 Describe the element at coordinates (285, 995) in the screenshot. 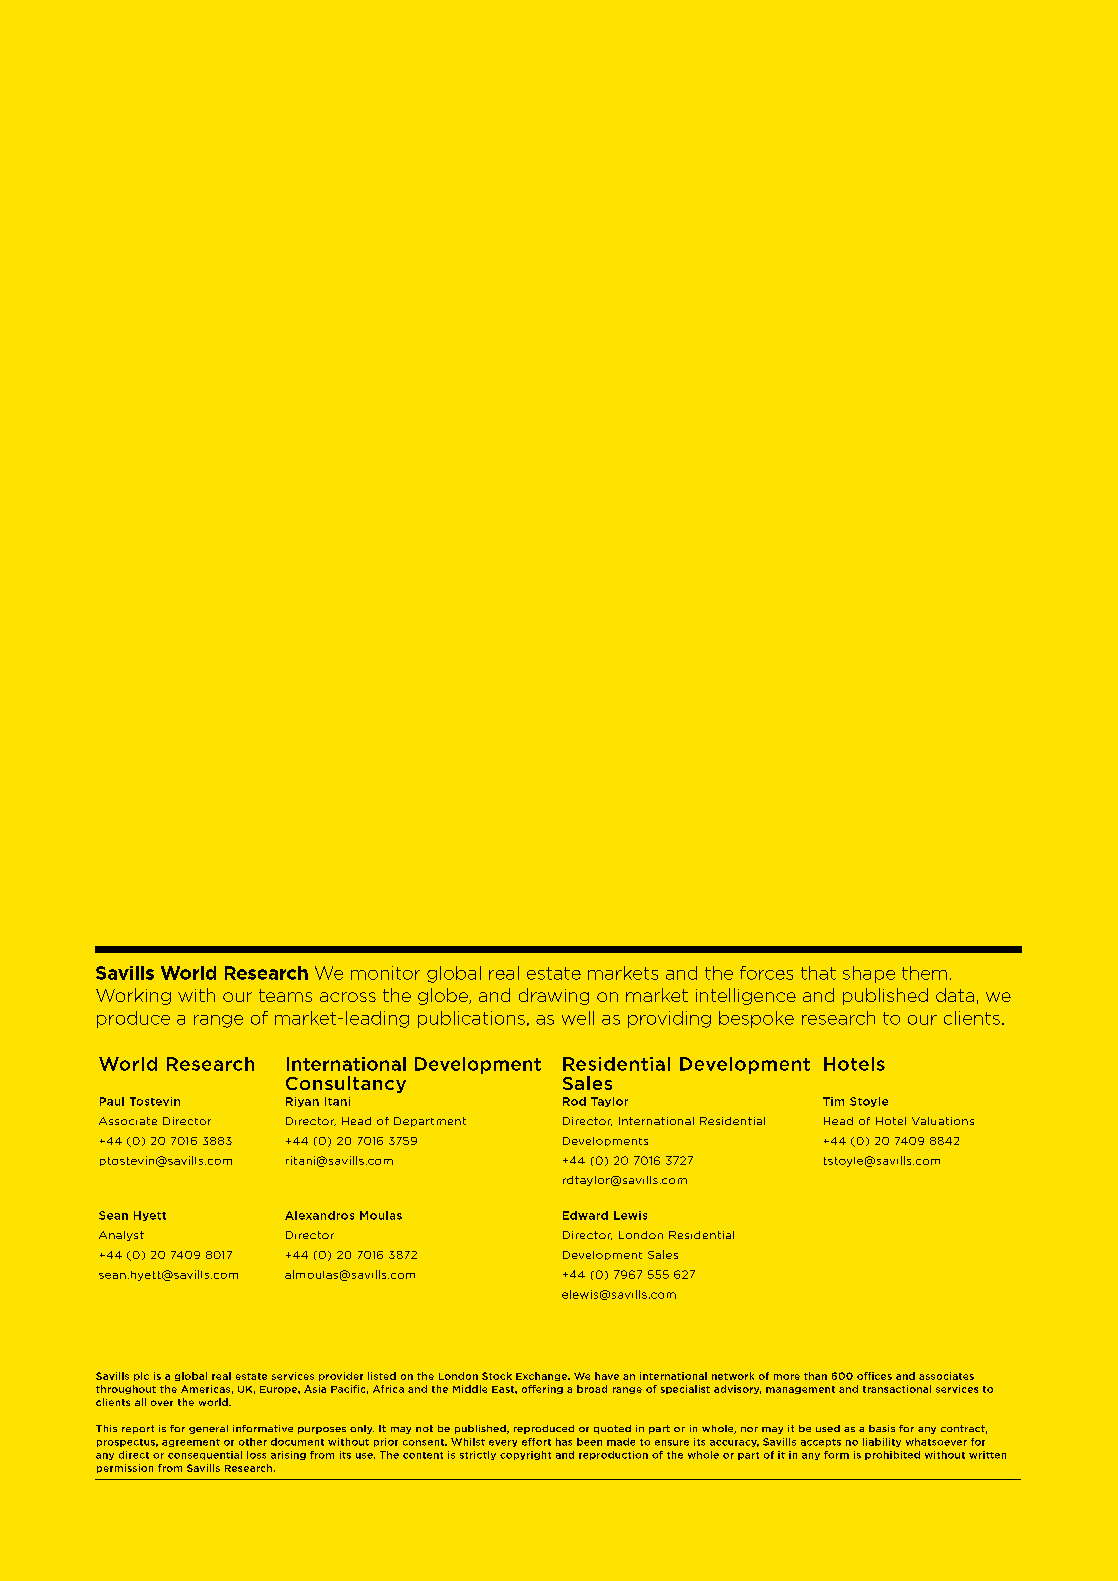

I see `teams` at that location.
